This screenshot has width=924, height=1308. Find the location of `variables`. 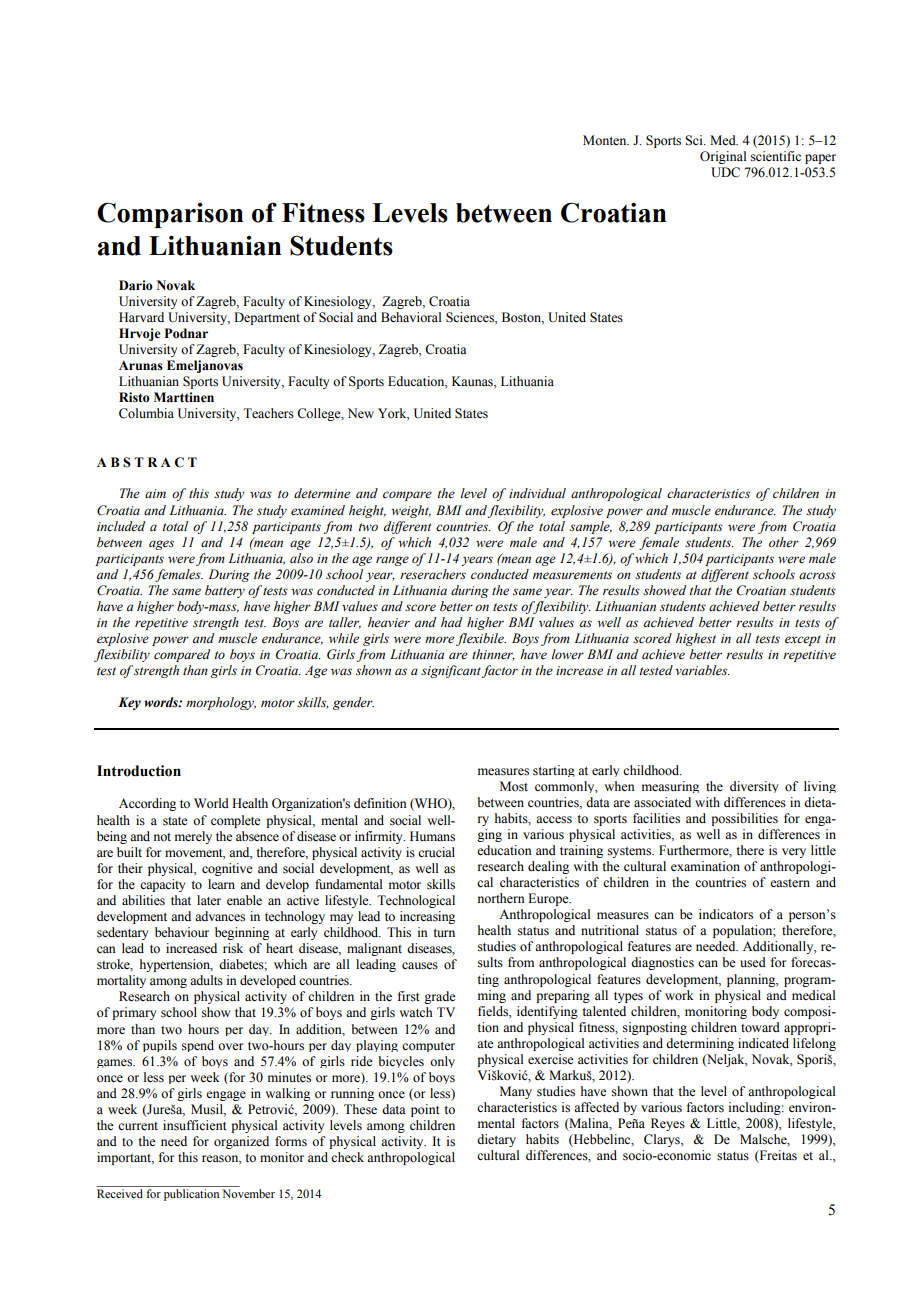

variables is located at coordinates (702, 670).
